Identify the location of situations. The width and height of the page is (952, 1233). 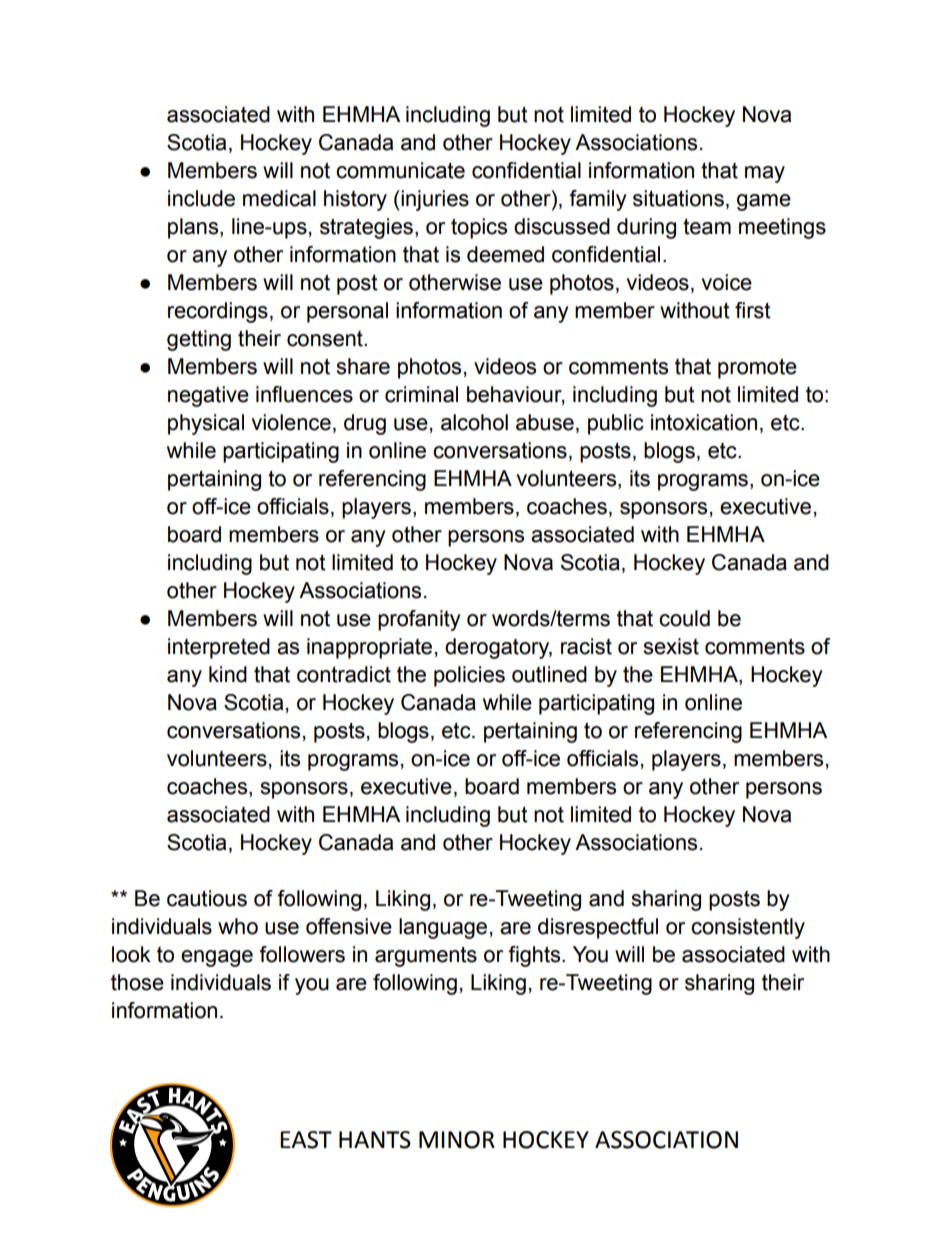
(678, 198).
